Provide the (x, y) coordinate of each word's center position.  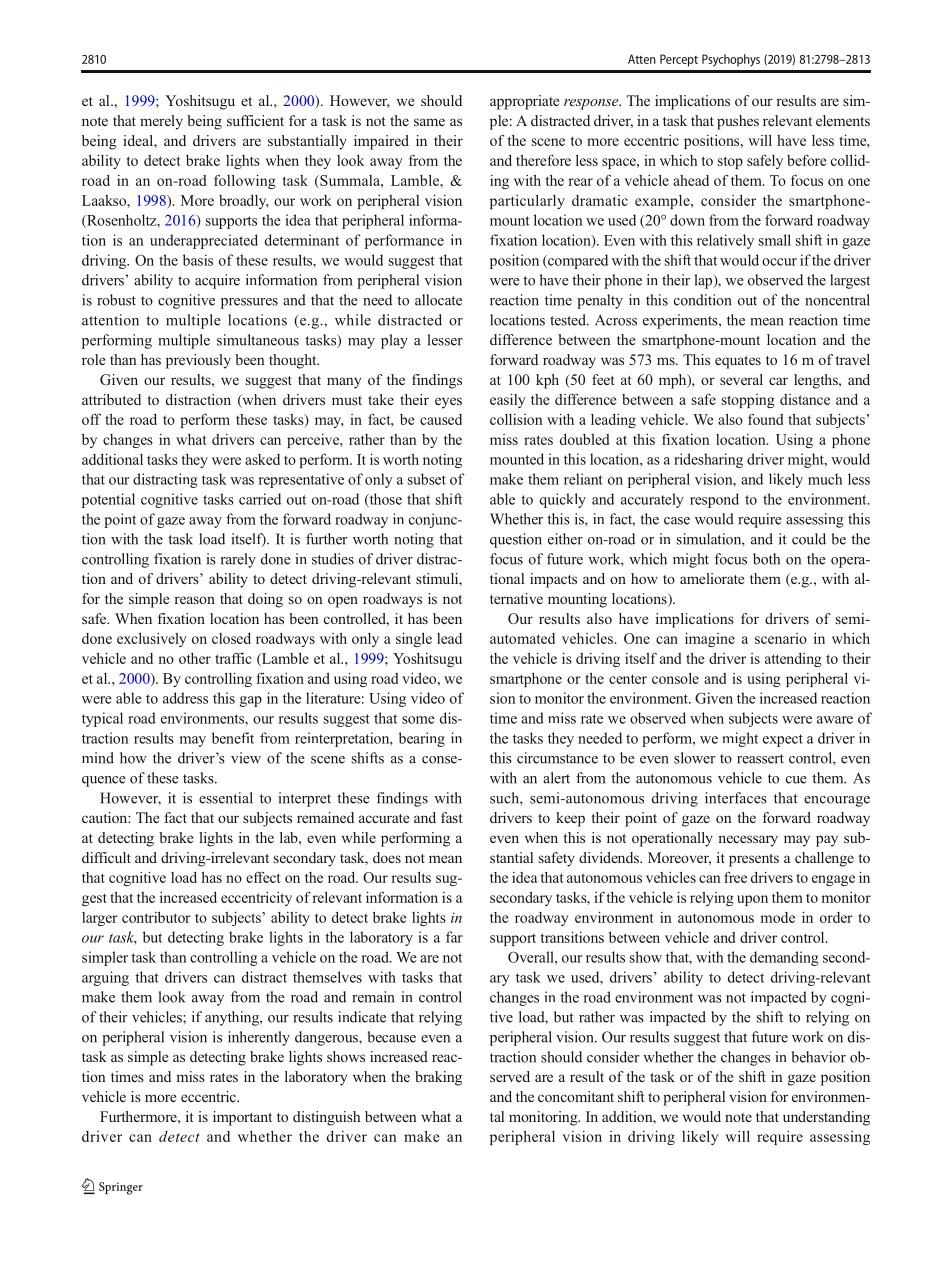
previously (198, 361)
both (766, 559)
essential (226, 798)
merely (161, 122)
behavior (819, 1057)
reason (194, 600)
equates (738, 362)
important (242, 1118)
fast (451, 817)
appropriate (524, 102)
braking (438, 1078)
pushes (738, 122)
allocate (438, 300)
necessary (748, 841)
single (414, 639)
